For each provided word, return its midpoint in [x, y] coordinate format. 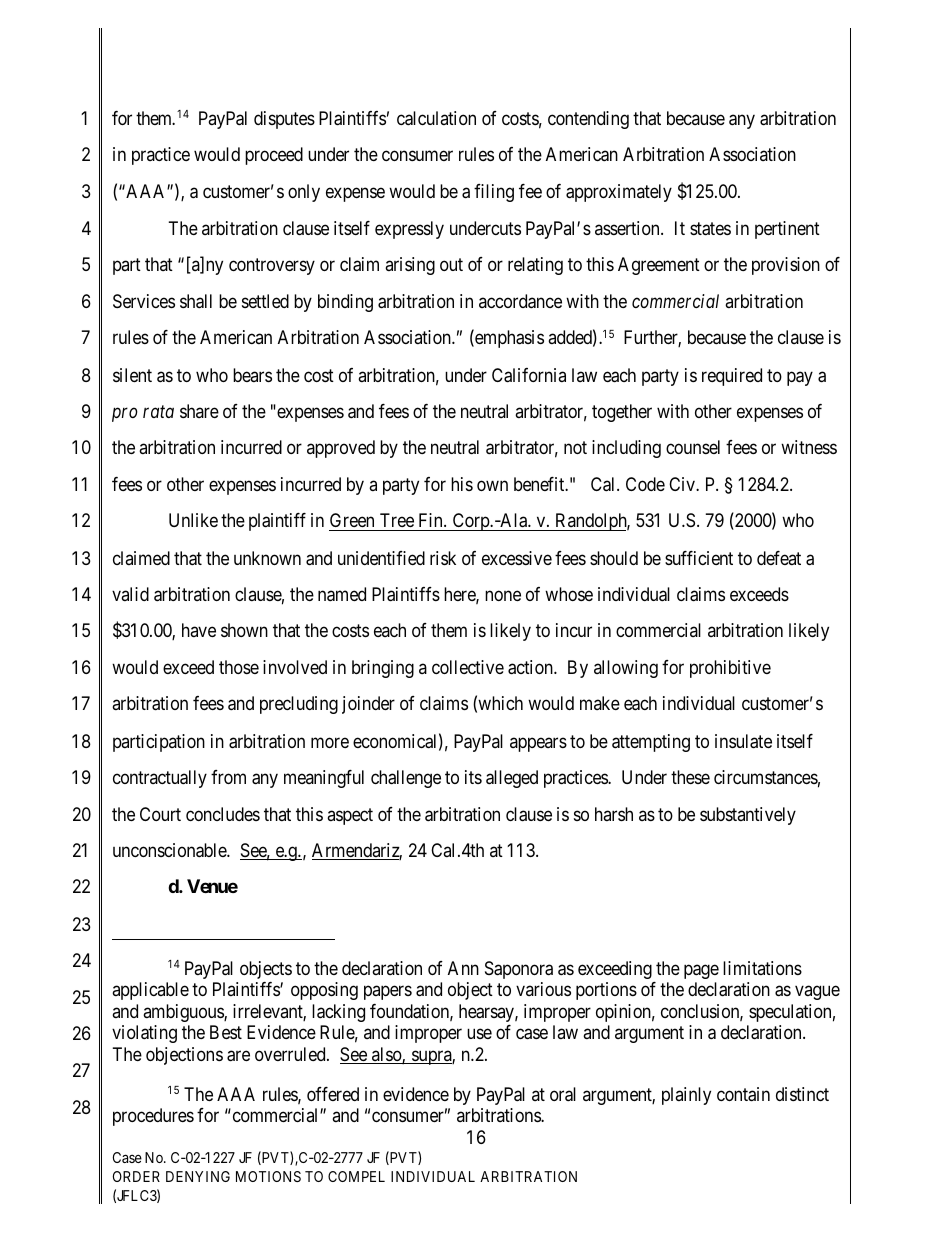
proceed [274, 156]
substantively [748, 816]
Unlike [193, 520]
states [710, 229]
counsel [693, 447]
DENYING [198, 1176]
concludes [223, 814]
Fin [432, 520]
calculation [436, 118]
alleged [512, 779]
